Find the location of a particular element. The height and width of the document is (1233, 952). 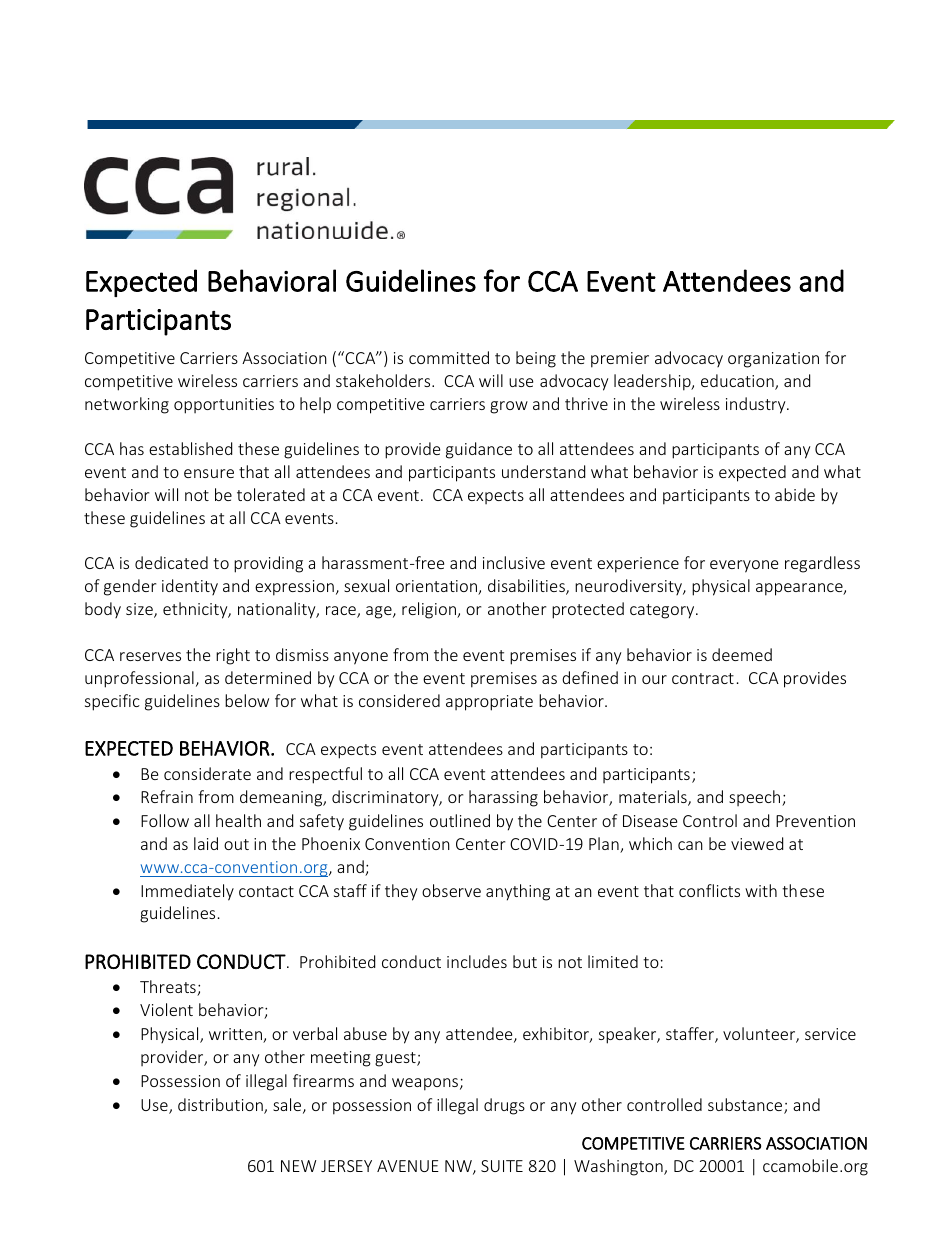

education is located at coordinates (738, 382).
